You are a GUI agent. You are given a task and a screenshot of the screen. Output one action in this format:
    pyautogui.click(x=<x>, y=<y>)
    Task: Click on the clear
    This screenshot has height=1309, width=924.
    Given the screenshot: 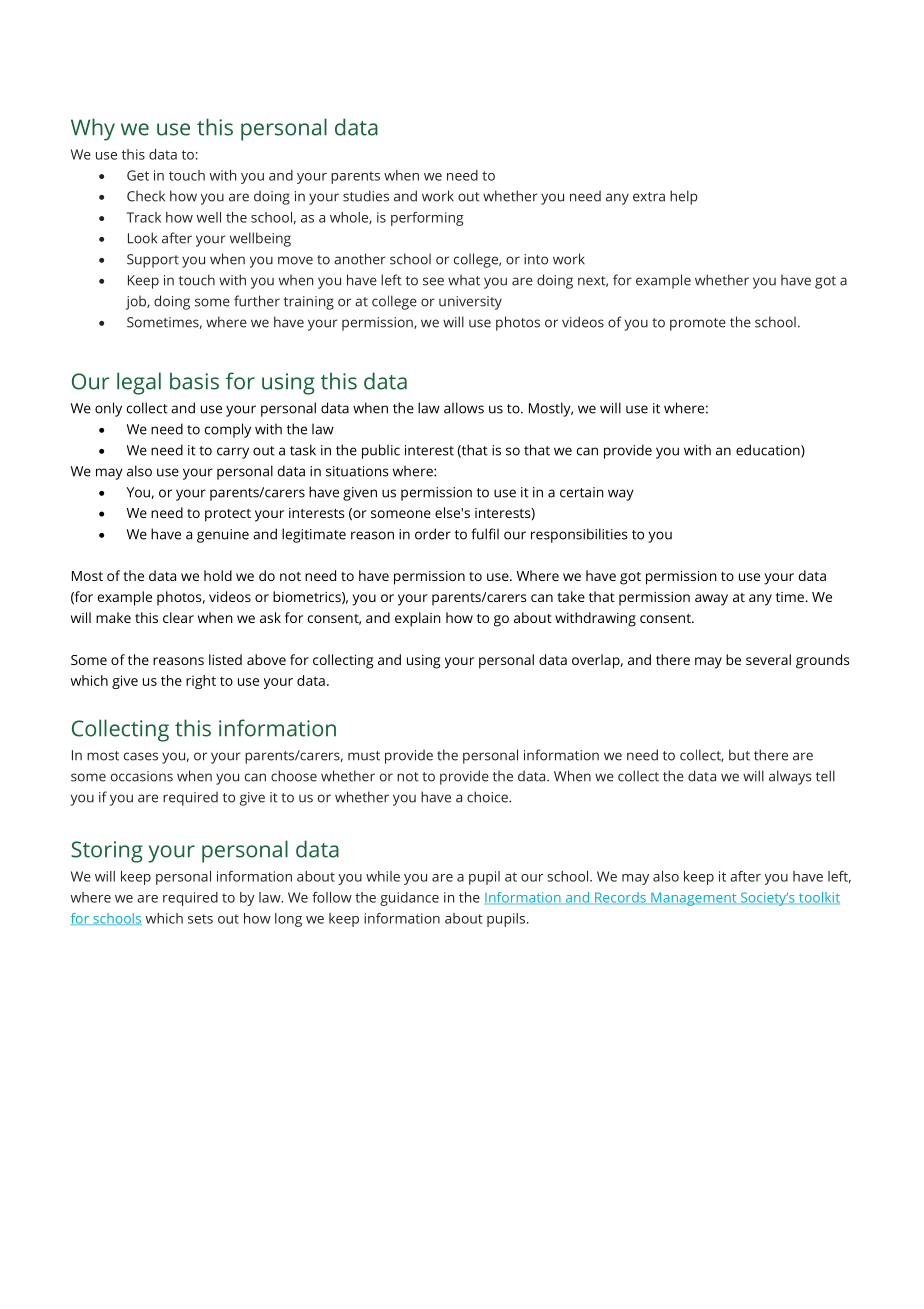 What is the action you would take?
    pyautogui.click(x=178, y=617)
